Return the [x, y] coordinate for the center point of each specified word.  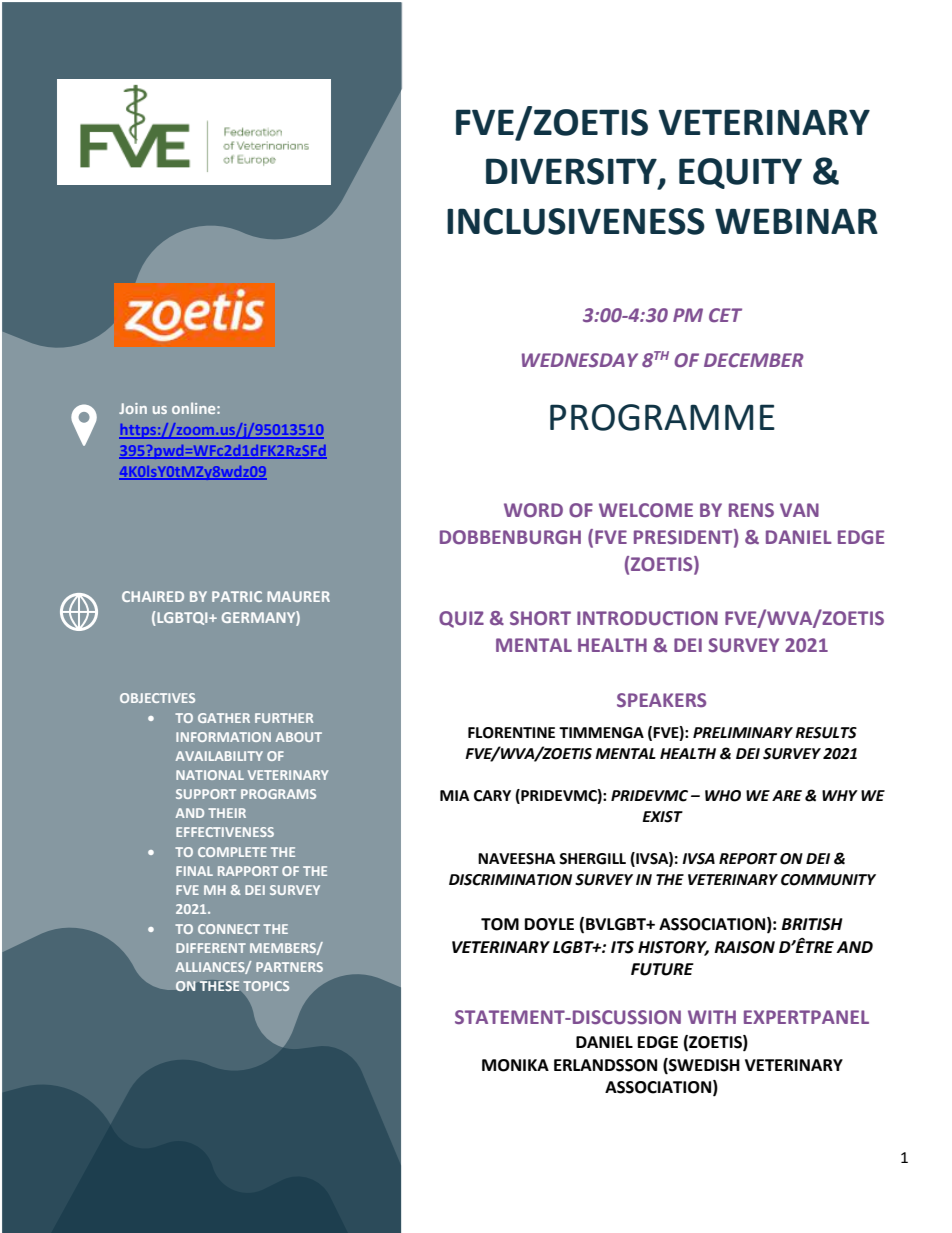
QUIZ [461, 619]
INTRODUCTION [647, 618]
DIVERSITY [572, 172]
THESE [220, 986]
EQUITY [740, 173]
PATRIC [237, 596]
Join [133, 408]
